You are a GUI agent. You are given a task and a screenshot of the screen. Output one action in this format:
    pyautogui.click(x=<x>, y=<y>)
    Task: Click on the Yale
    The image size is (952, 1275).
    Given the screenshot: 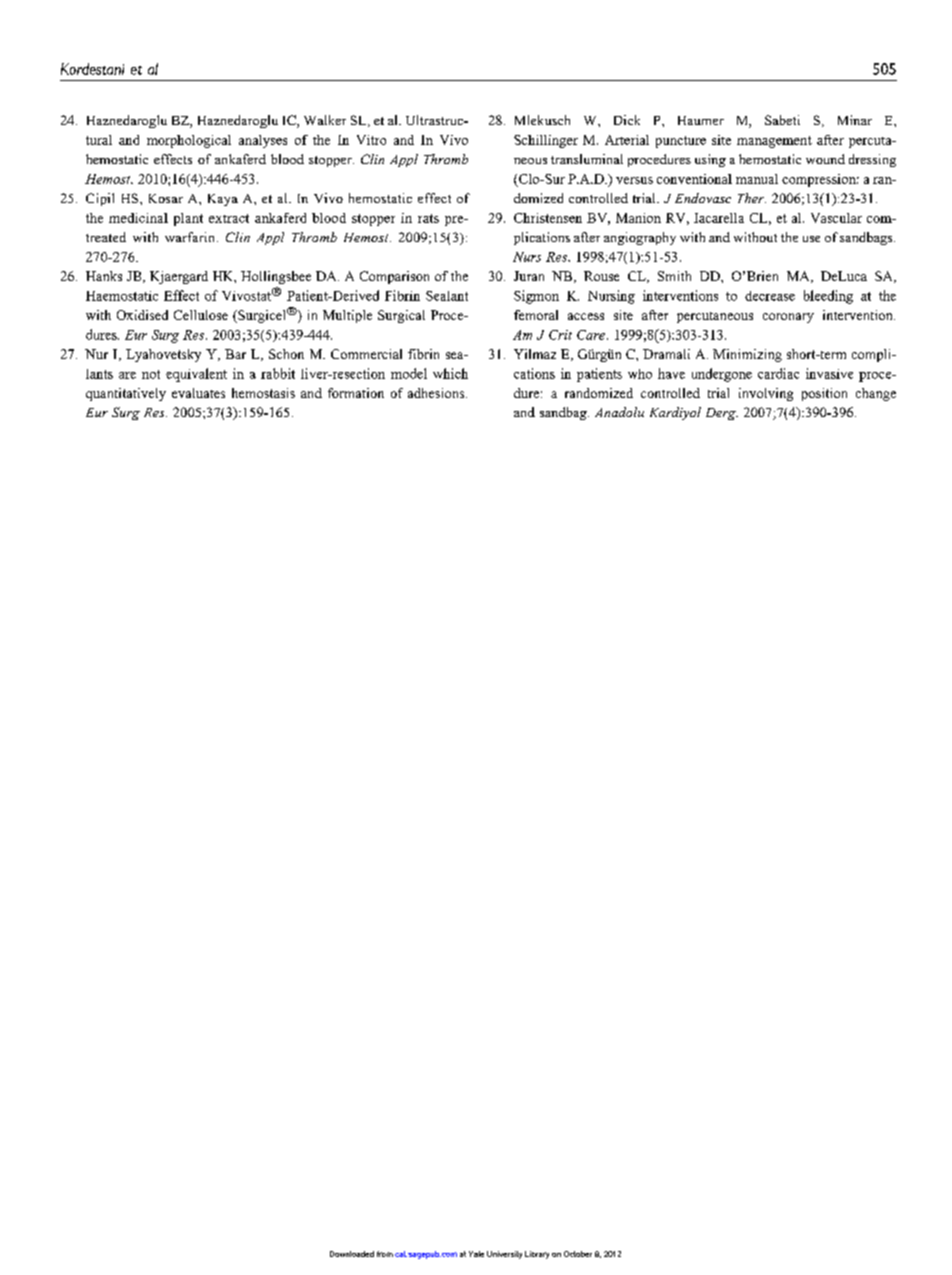 What is the action you would take?
    pyautogui.click(x=476, y=1254)
